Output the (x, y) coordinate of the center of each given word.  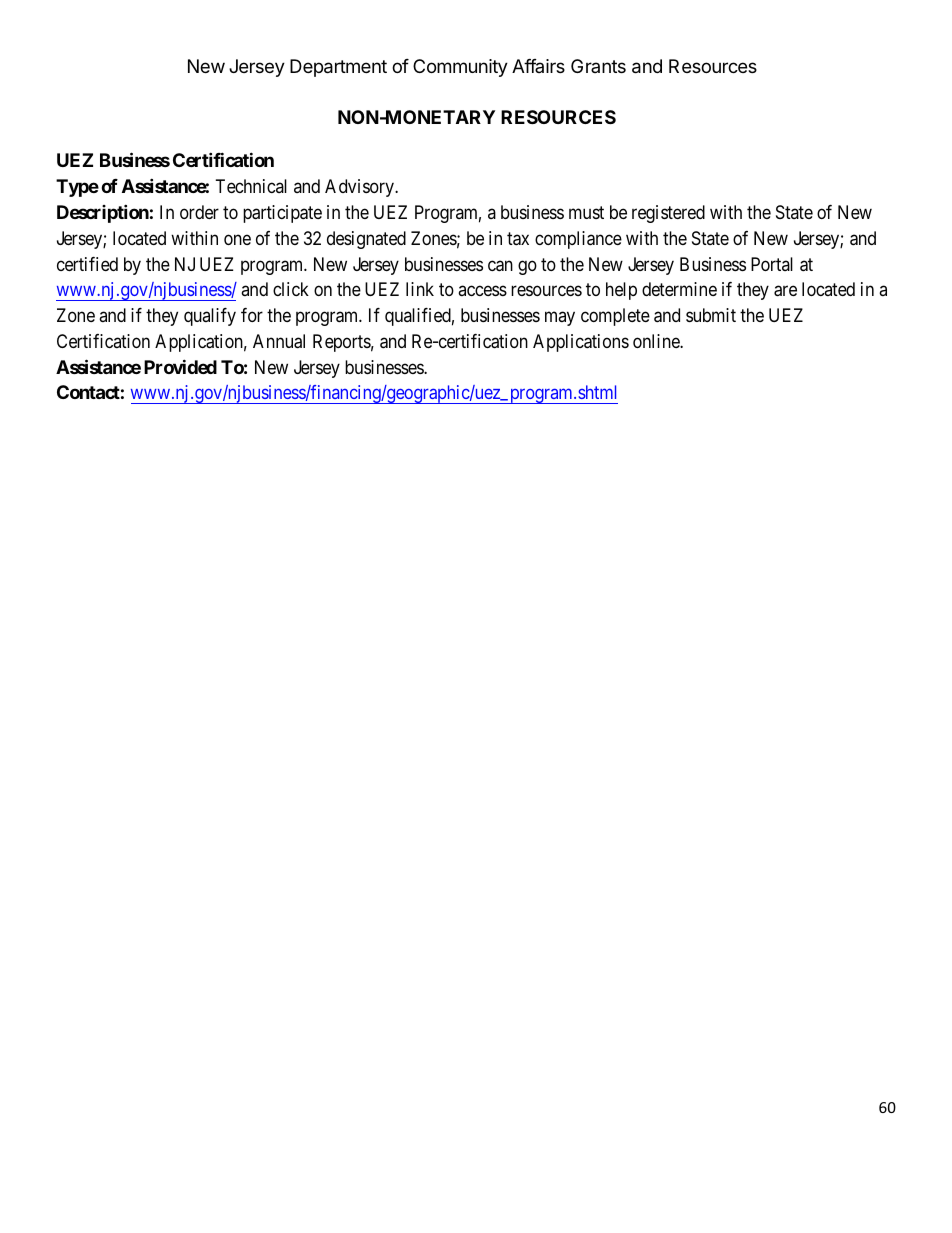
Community (460, 68)
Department (338, 68)
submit (711, 315)
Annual (279, 341)
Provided (180, 366)
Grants (598, 66)
